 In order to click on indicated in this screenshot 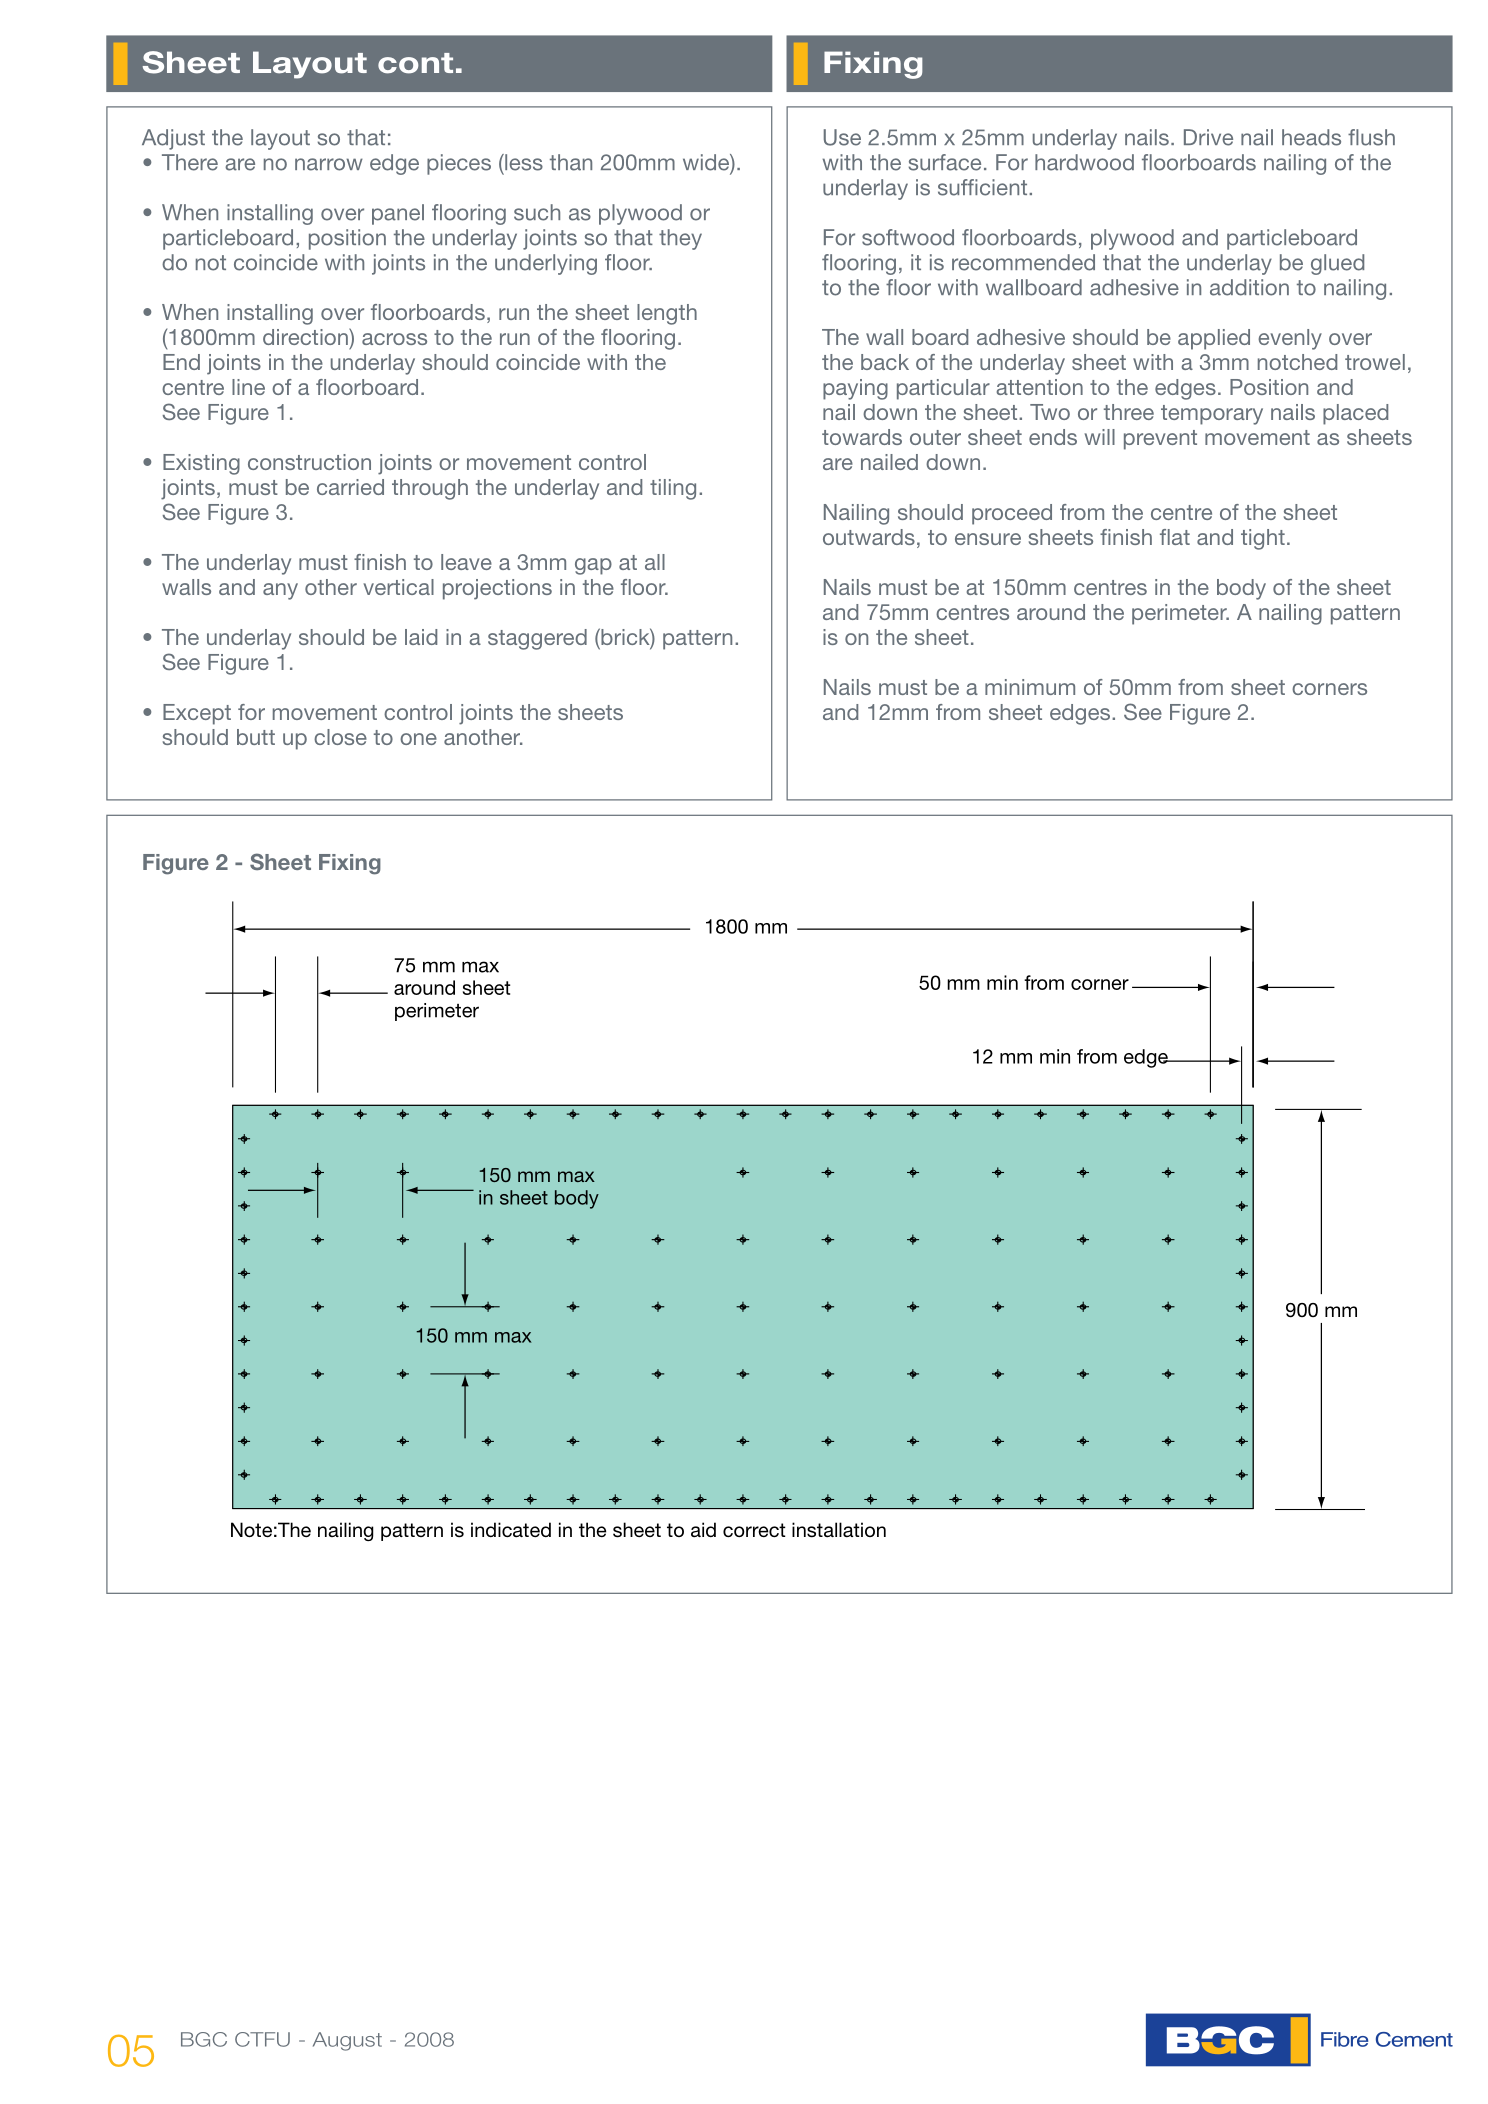, I will do `click(511, 1529)`.
